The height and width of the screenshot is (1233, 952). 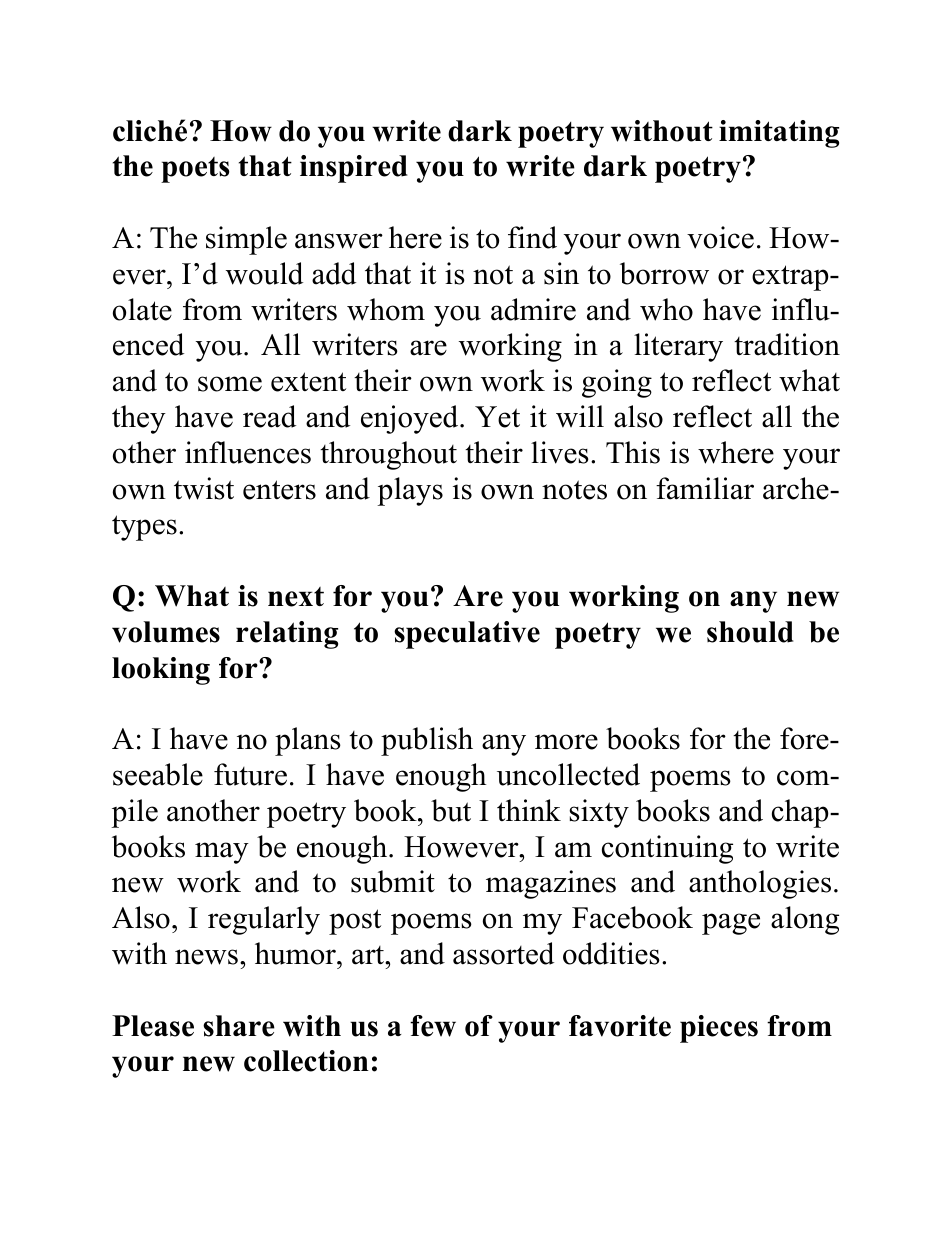 What do you see at coordinates (467, 635) in the screenshot?
I see `speculative` at bounding box center [467, 635].
